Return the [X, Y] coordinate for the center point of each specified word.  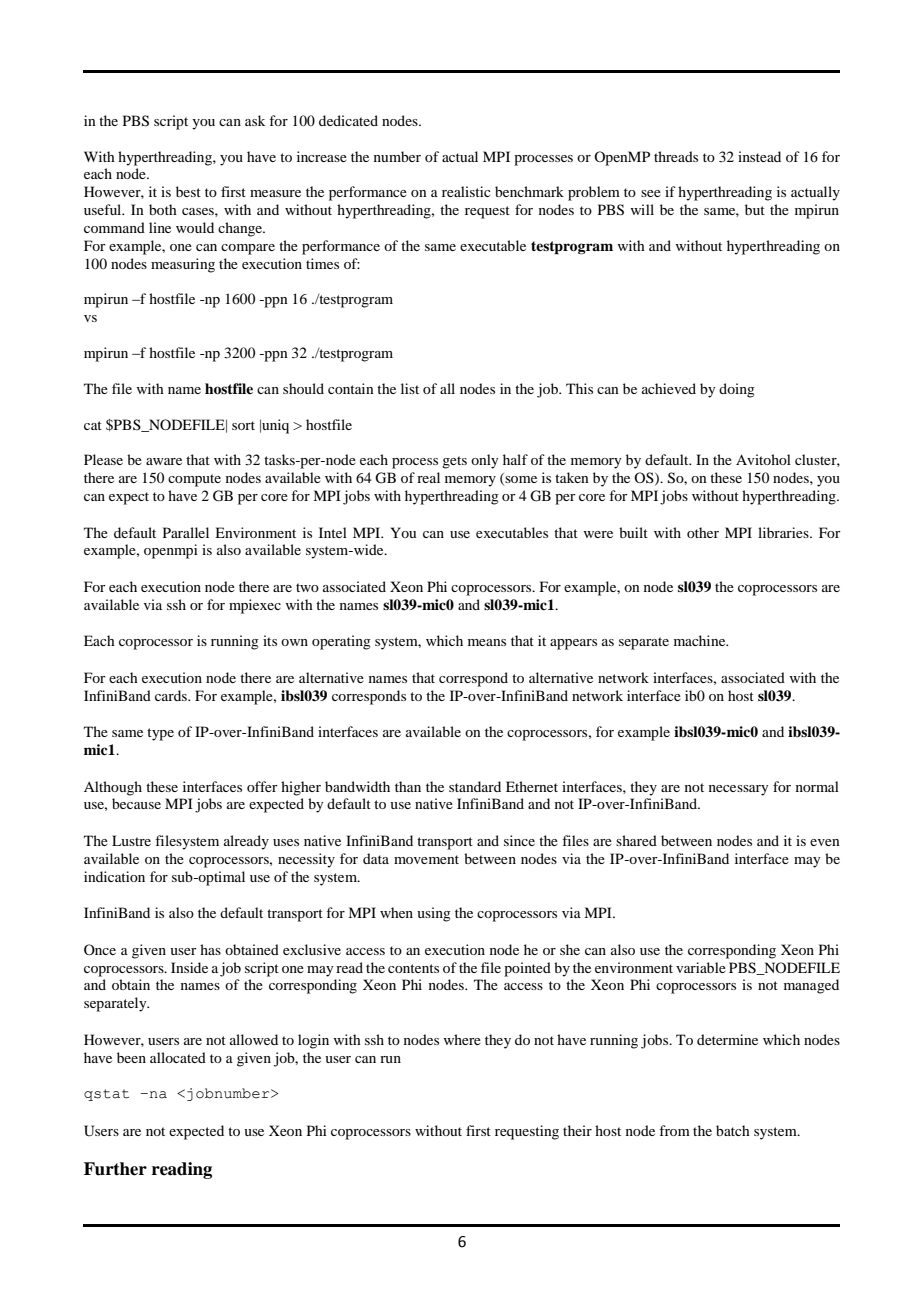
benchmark [529, 191]
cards [172, 695]
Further [115, 1169]
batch [733, 1130]
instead [759, 156]
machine [701, 640]
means [487, 642]
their [577, 1130]
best [188, 191]
